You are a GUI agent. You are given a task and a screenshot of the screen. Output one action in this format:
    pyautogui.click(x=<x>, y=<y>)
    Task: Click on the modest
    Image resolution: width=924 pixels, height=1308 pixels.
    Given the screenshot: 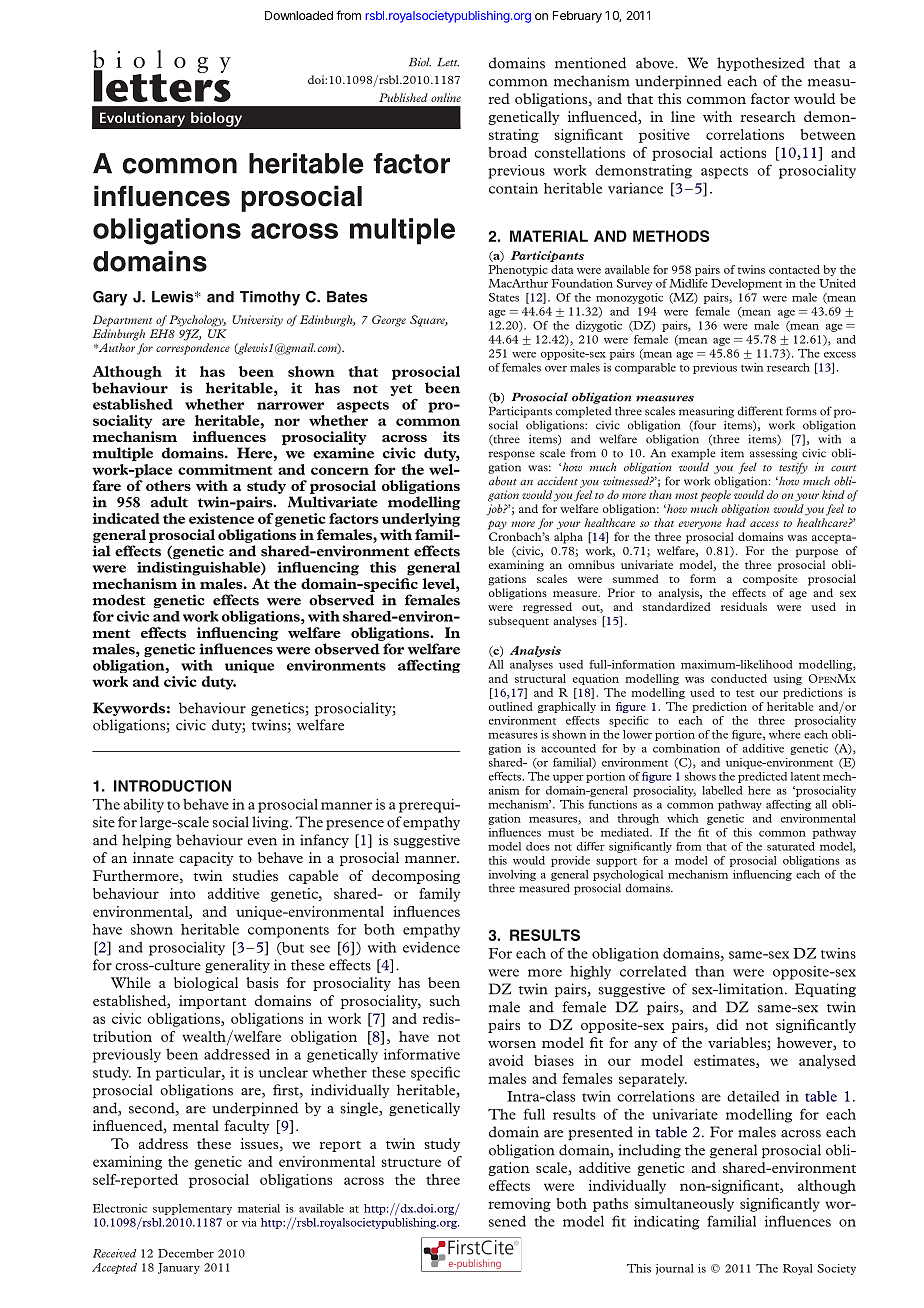 What is the action you would take?
    pyautogui.click(x=119, y=600)
